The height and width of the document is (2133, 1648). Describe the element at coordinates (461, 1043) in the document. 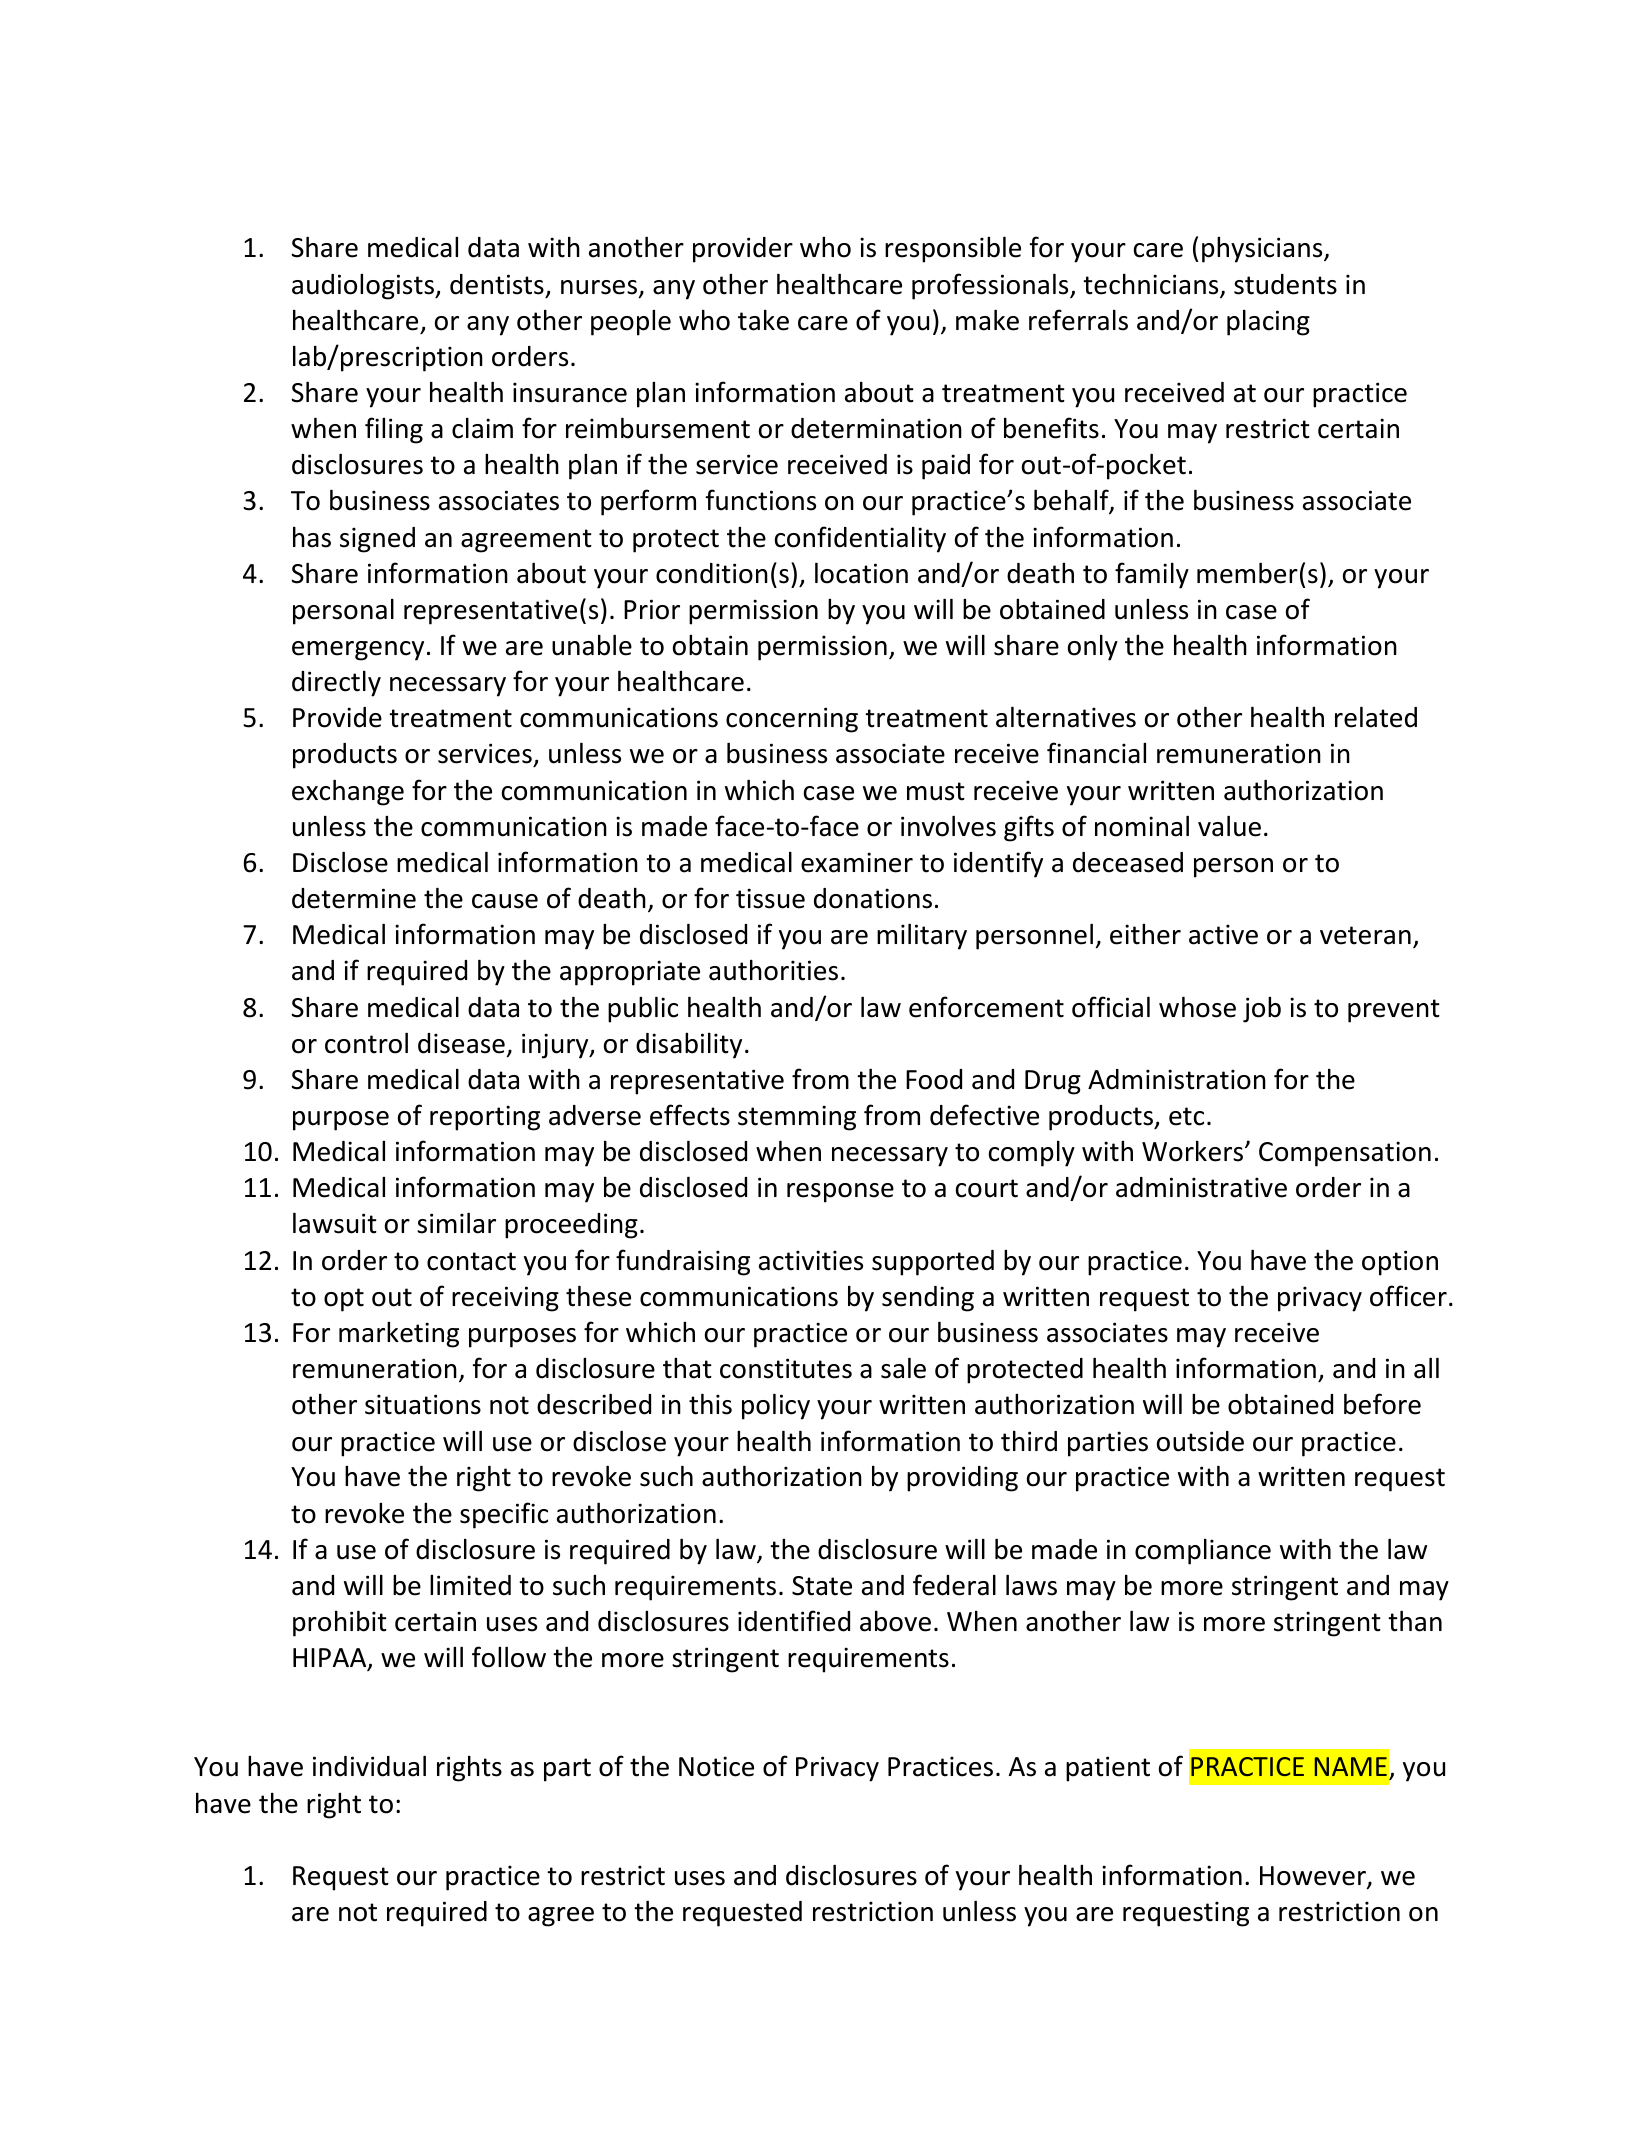

I see `disease` at that location.
